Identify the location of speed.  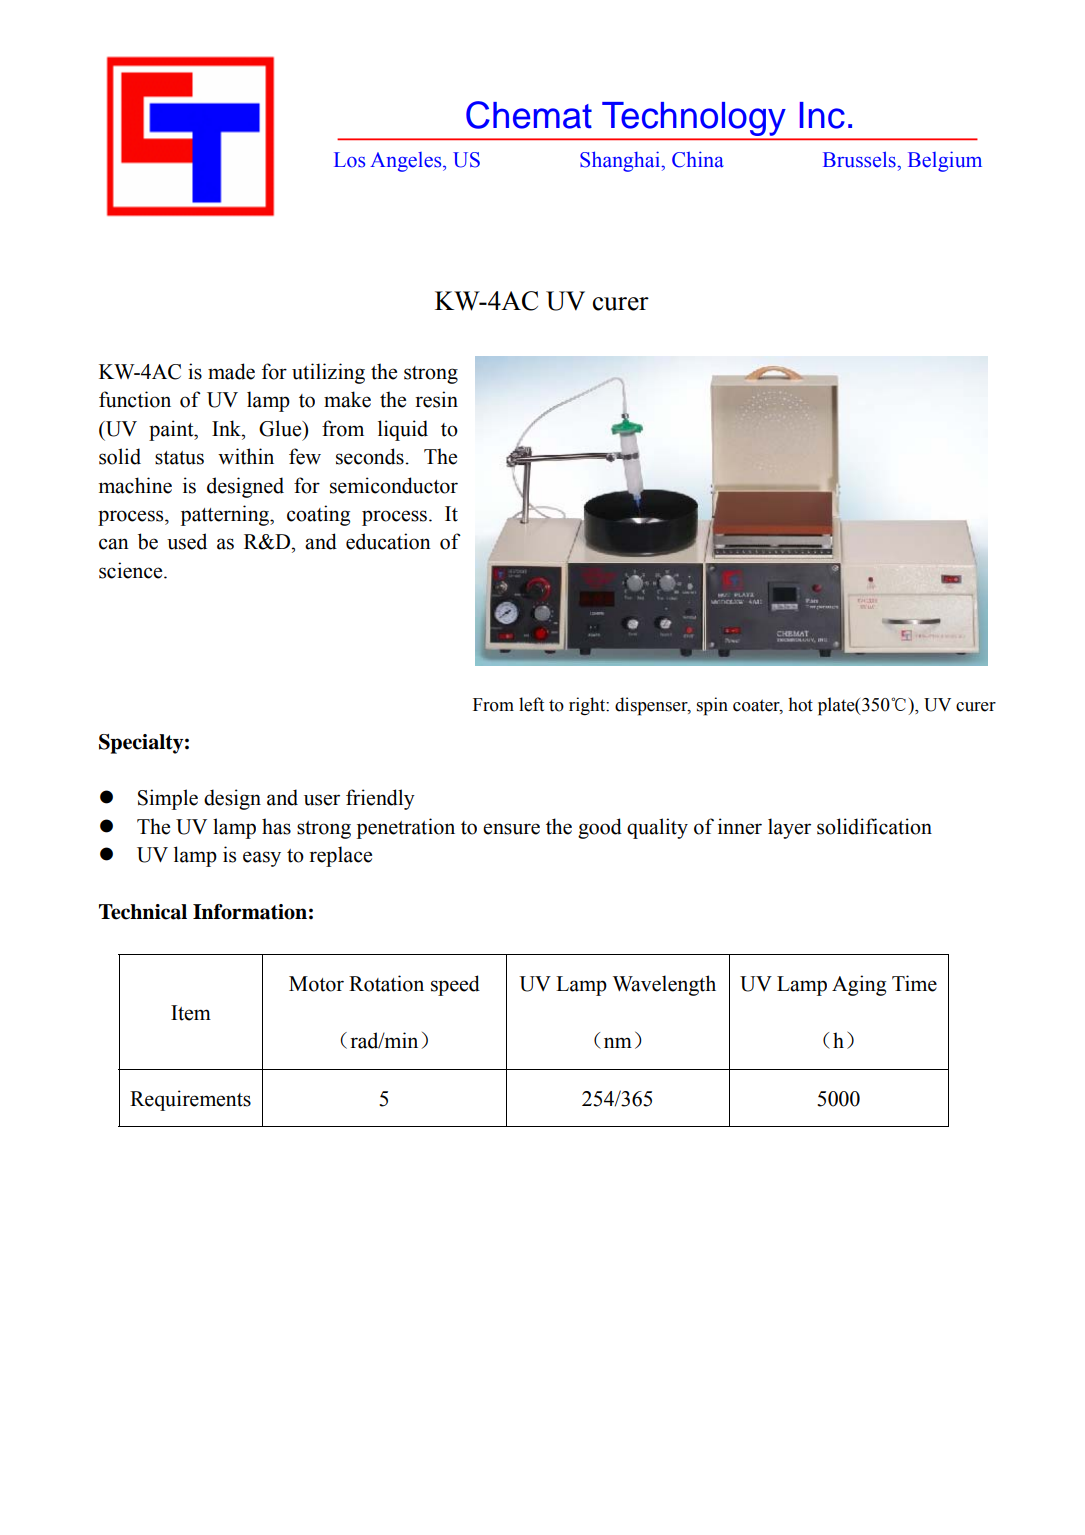
(455, 985).
